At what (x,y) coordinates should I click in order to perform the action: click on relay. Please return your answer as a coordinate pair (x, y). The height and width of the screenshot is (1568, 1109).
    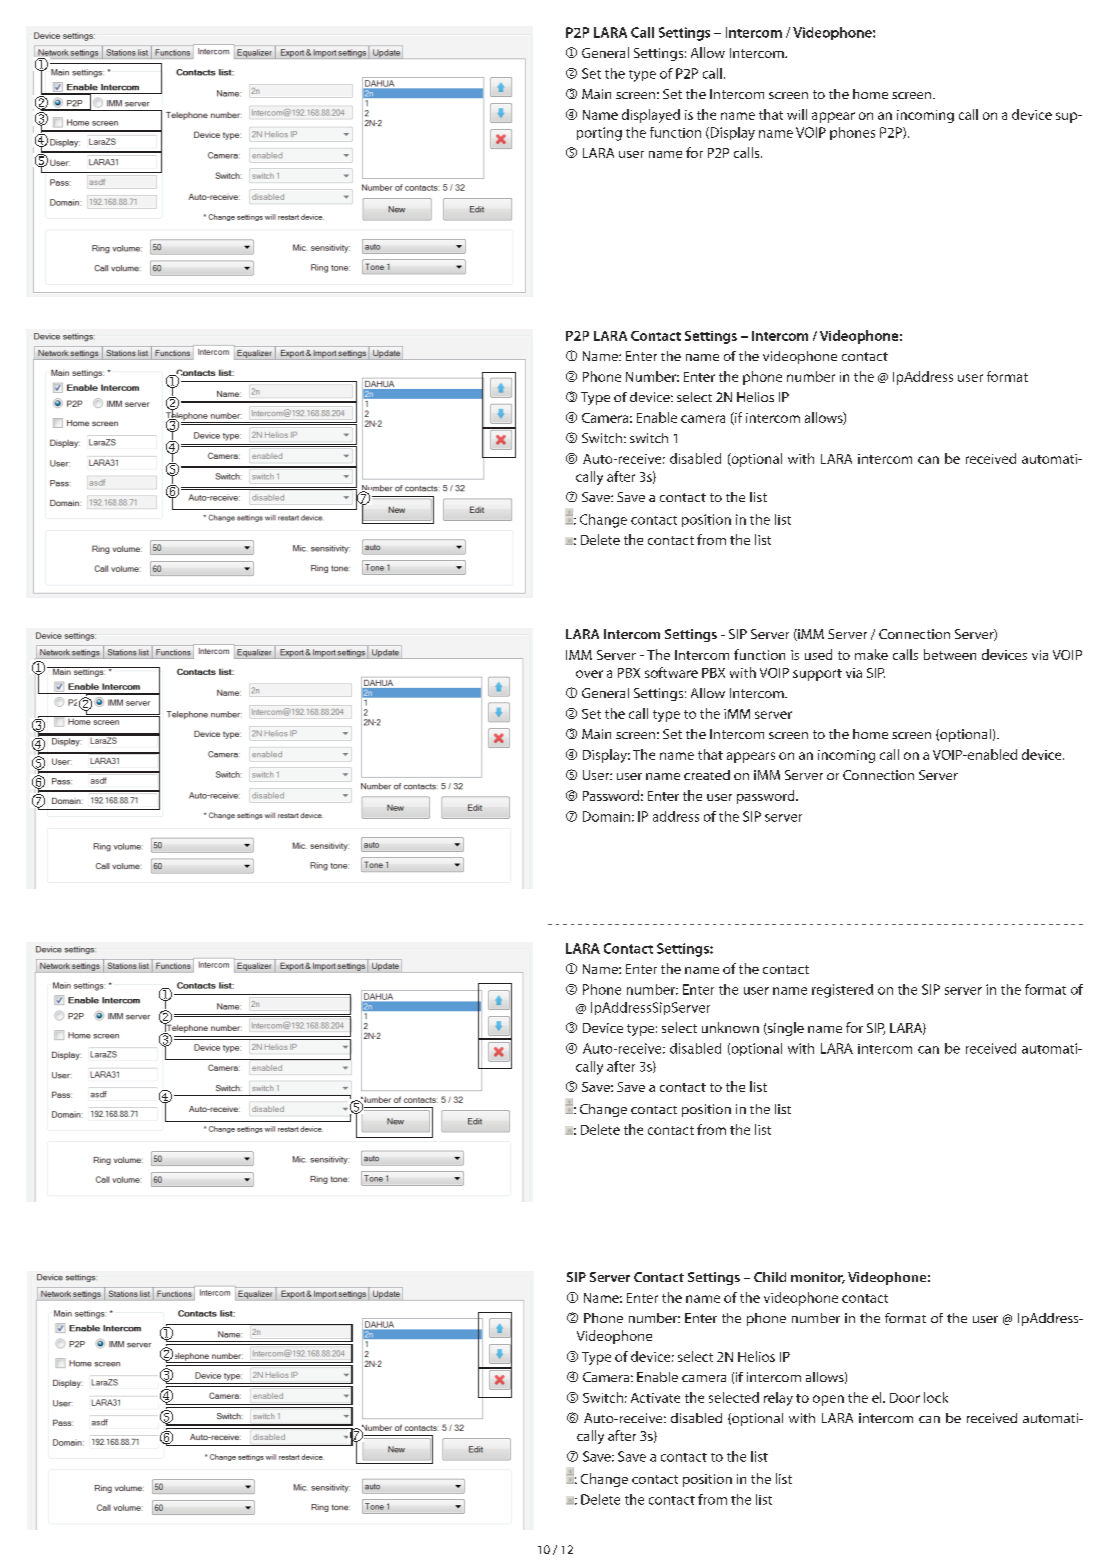
    Looking at the image, I should click on (778, 1399).
